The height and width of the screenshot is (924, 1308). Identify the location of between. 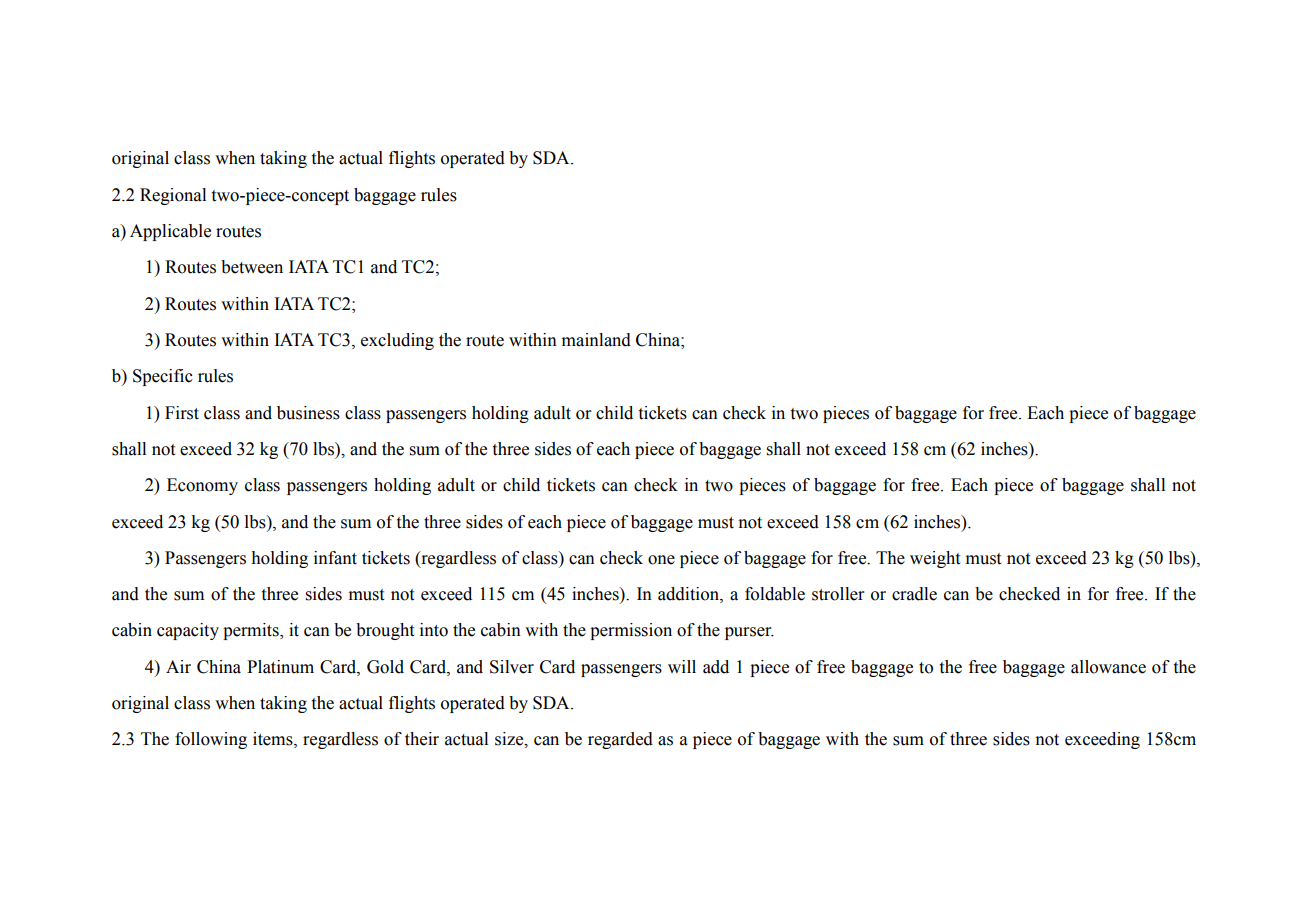
(252, 267).
